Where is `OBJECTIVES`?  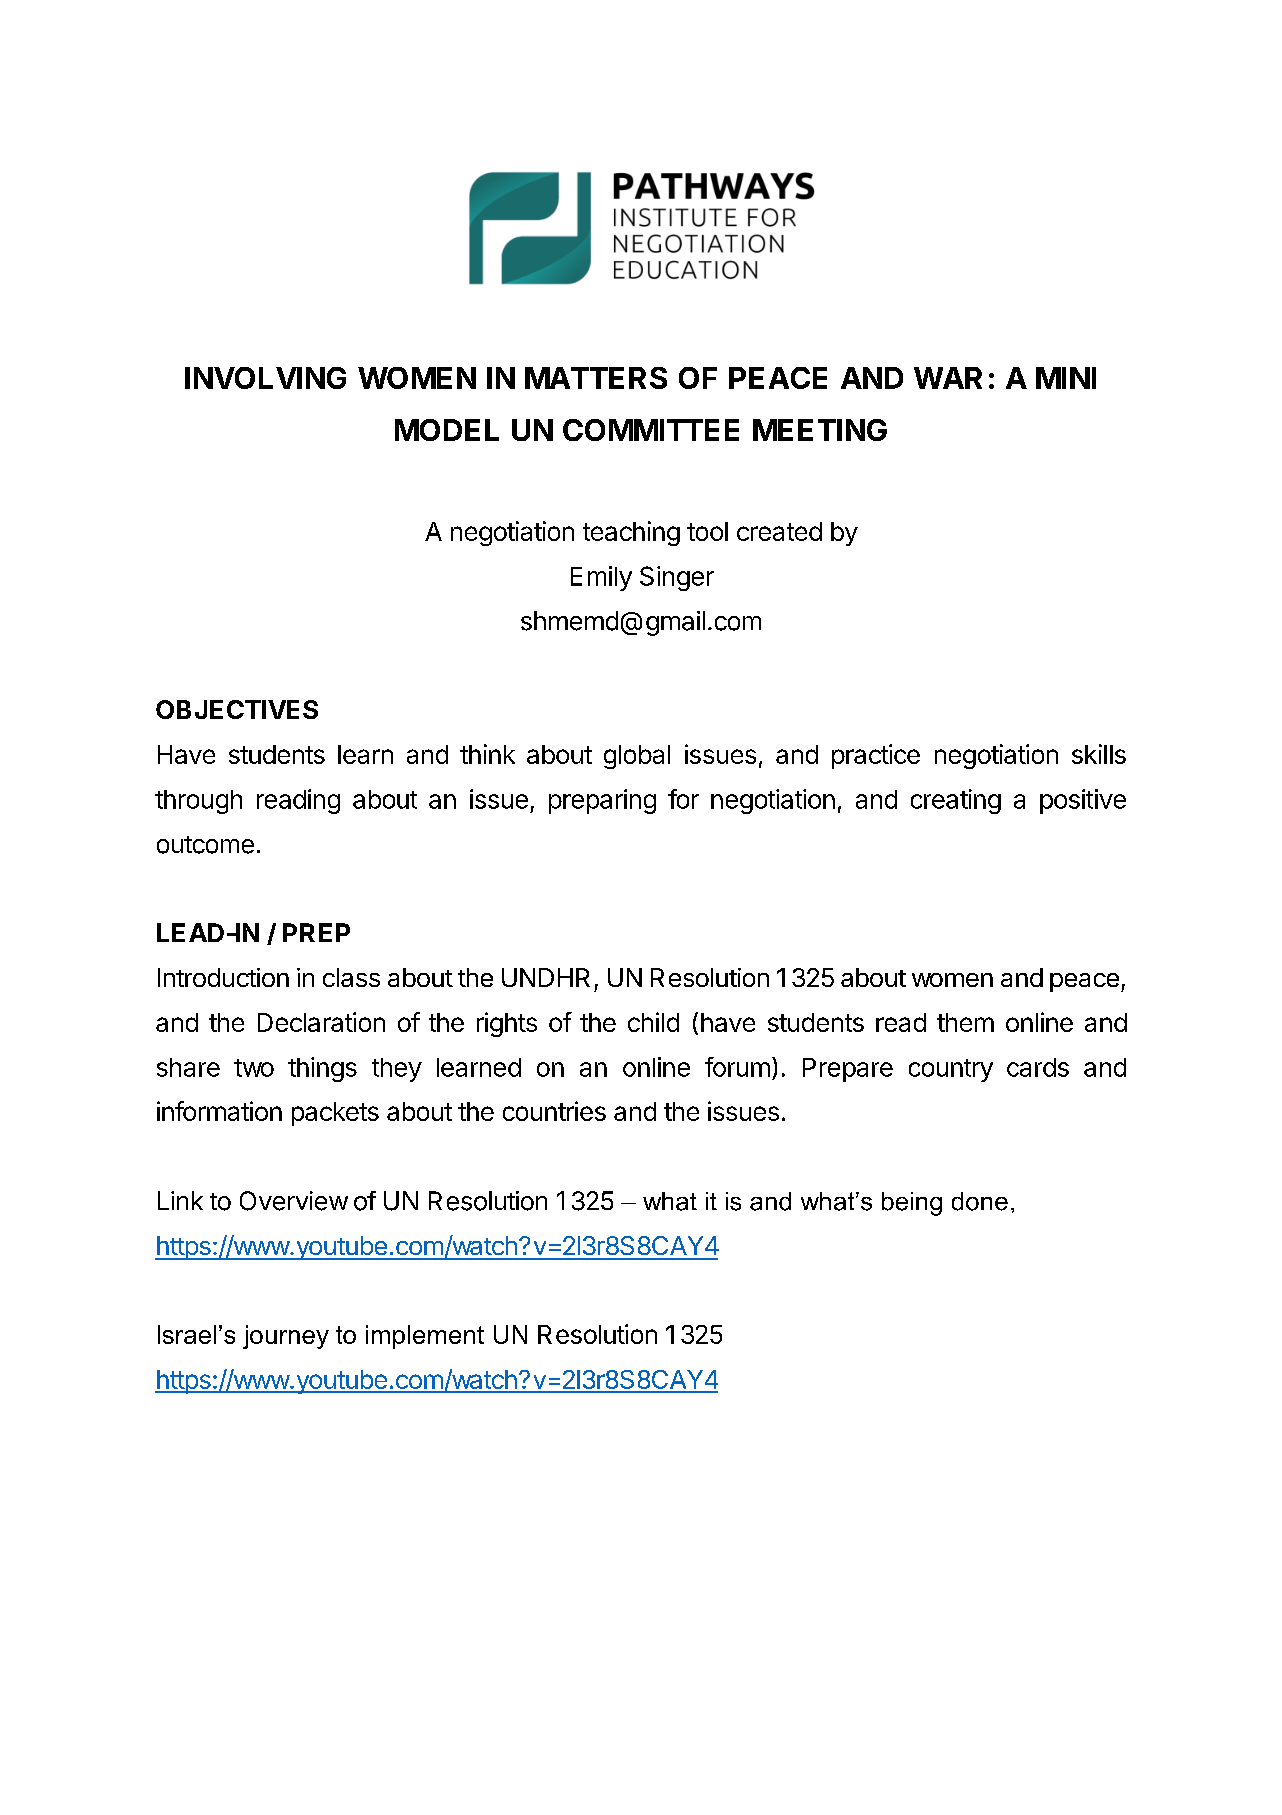 OBJECTIVES is located at coordinates (237, 709).
